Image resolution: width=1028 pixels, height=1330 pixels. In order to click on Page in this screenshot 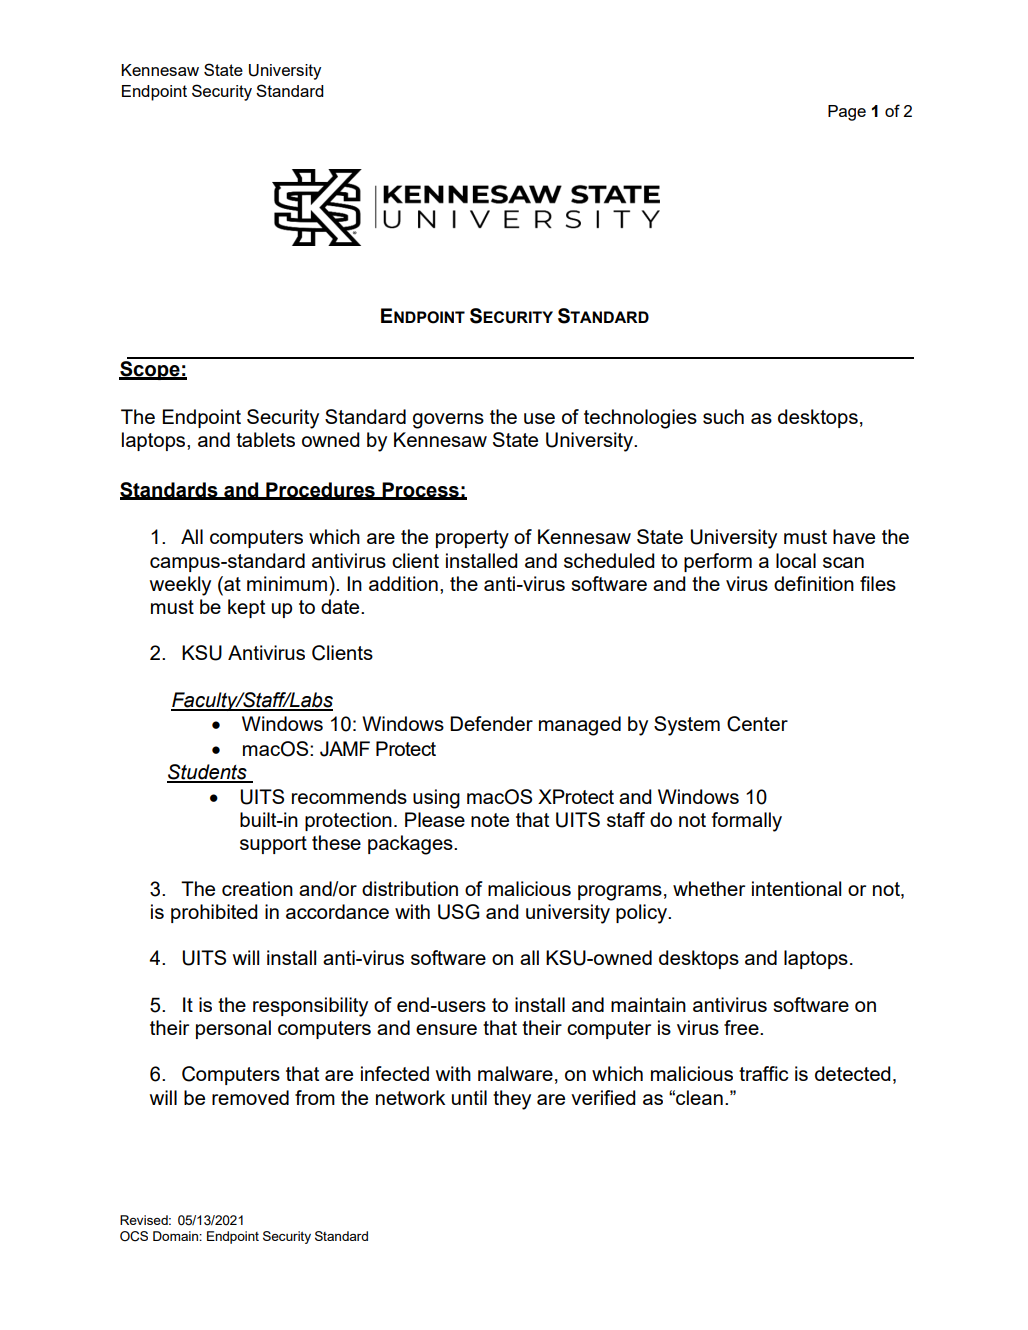, I will do `click(847, 113)`.
